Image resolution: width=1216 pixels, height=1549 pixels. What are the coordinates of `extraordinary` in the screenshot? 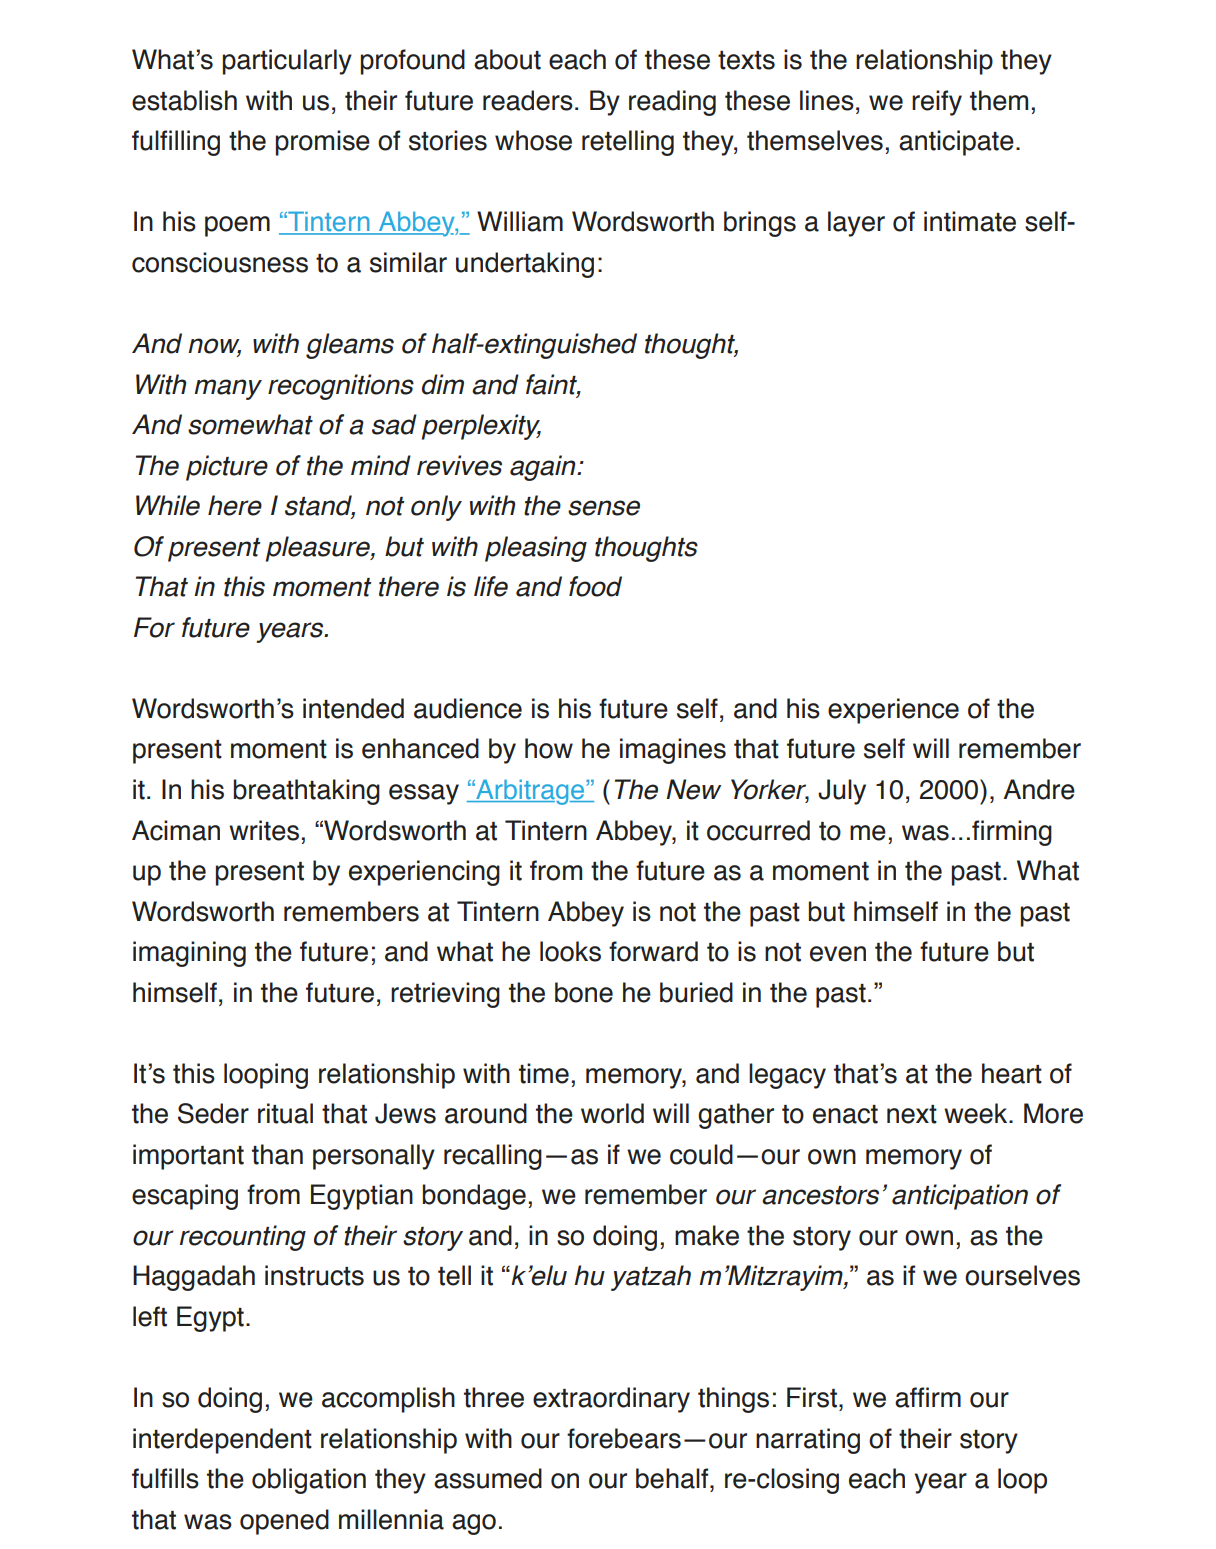 It's located at (611, 1400).
